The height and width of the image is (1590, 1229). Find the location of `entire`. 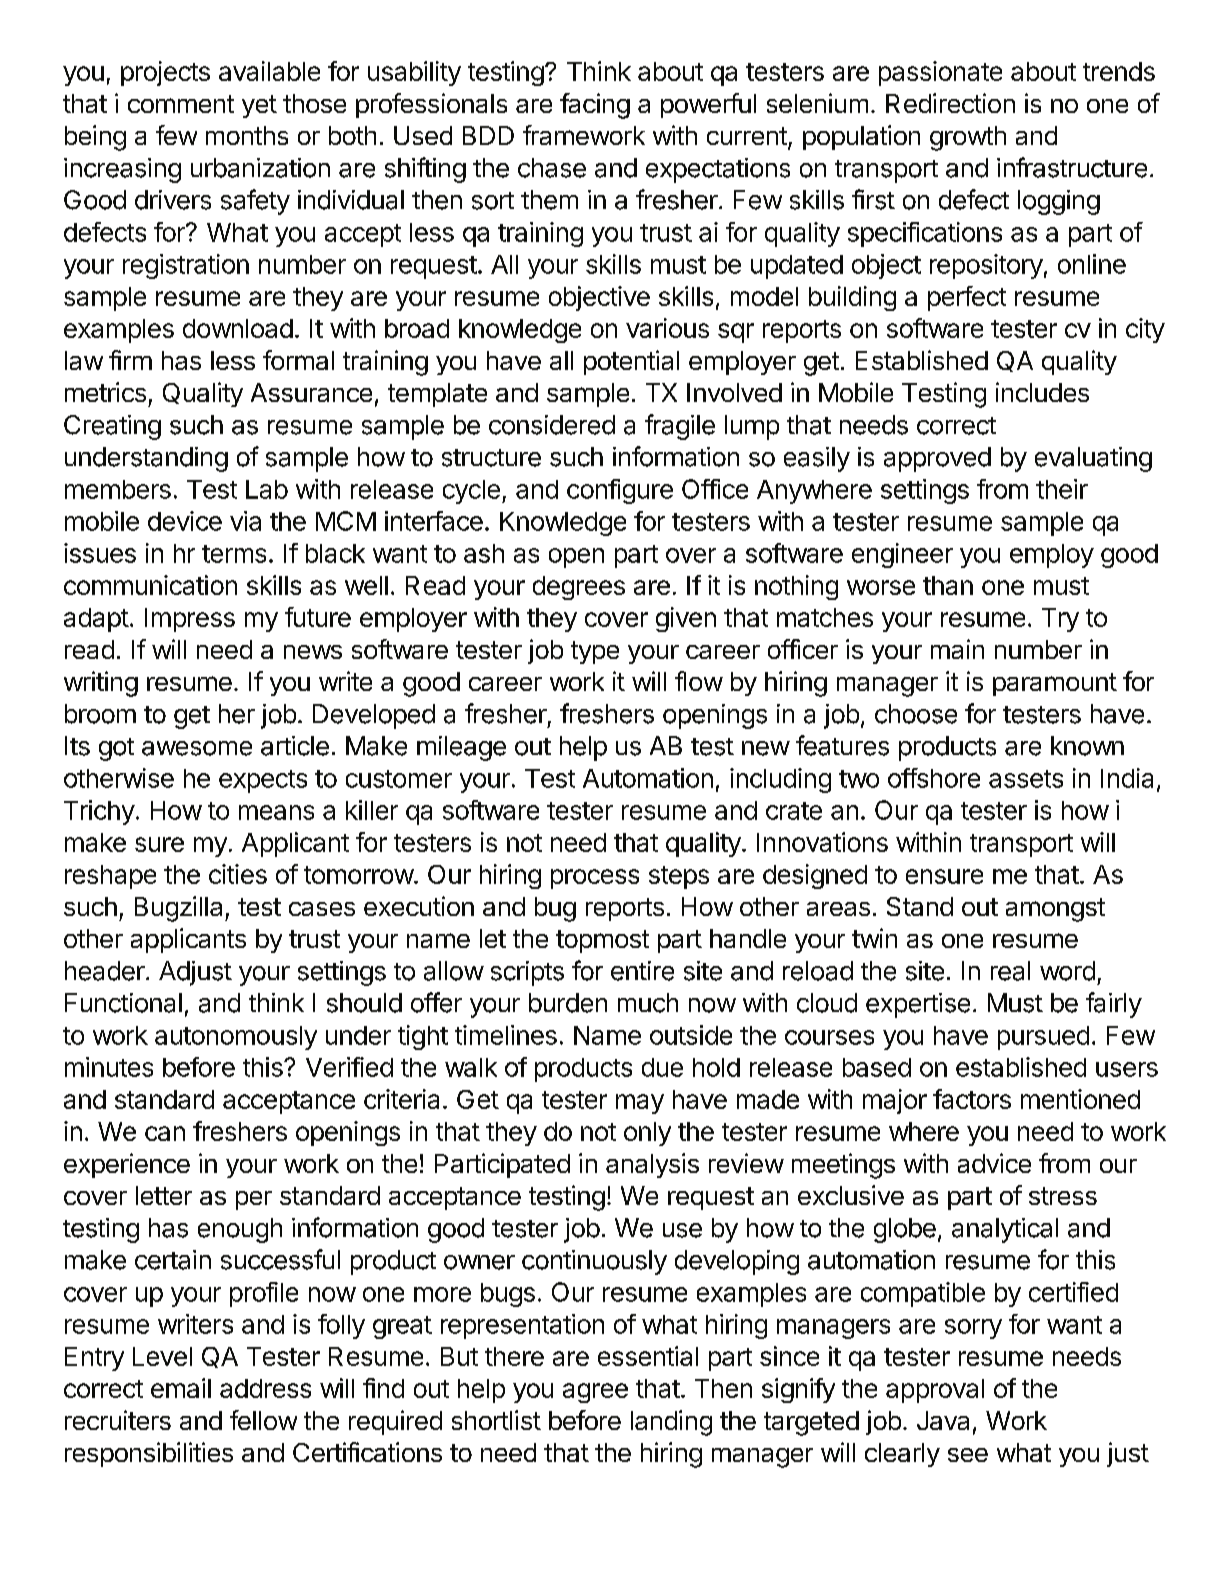

entire is located at coordinates (642, 971).
